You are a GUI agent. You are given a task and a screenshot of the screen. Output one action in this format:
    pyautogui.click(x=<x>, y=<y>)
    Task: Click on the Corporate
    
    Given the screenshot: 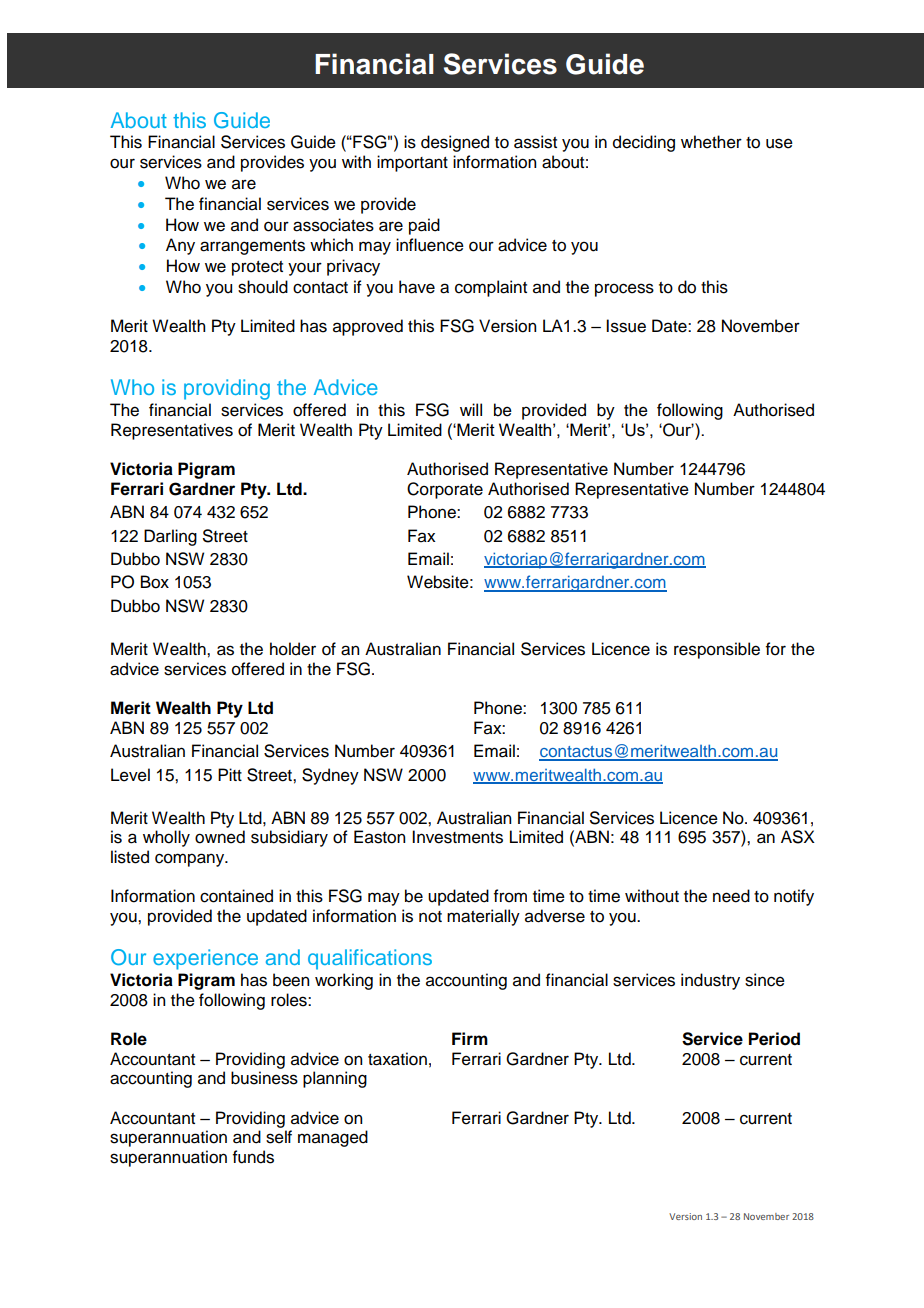 What is the action you would take?
    pyautogui.click(x=445, y=490)
